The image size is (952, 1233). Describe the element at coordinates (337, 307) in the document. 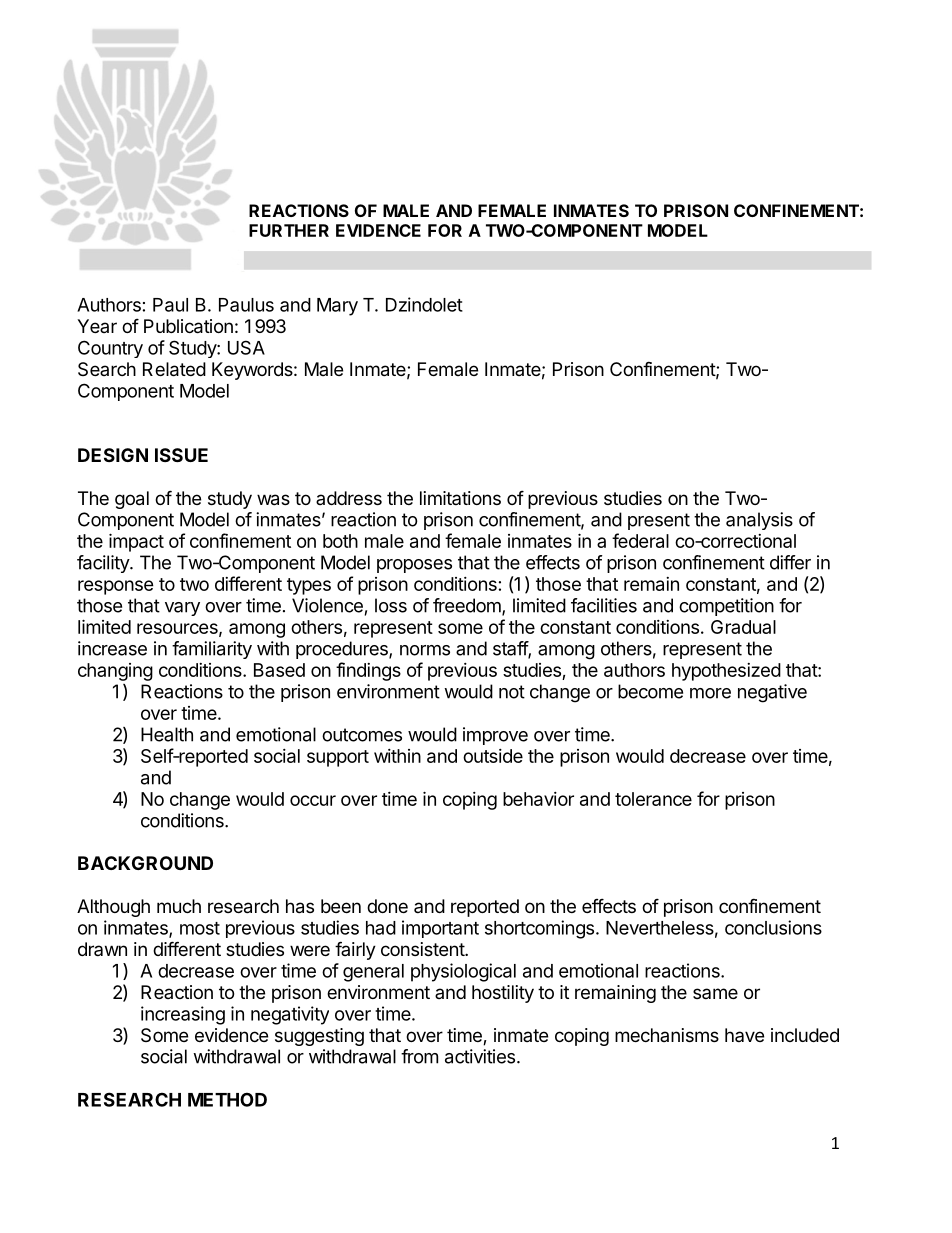

I see `Mary` at that location.
